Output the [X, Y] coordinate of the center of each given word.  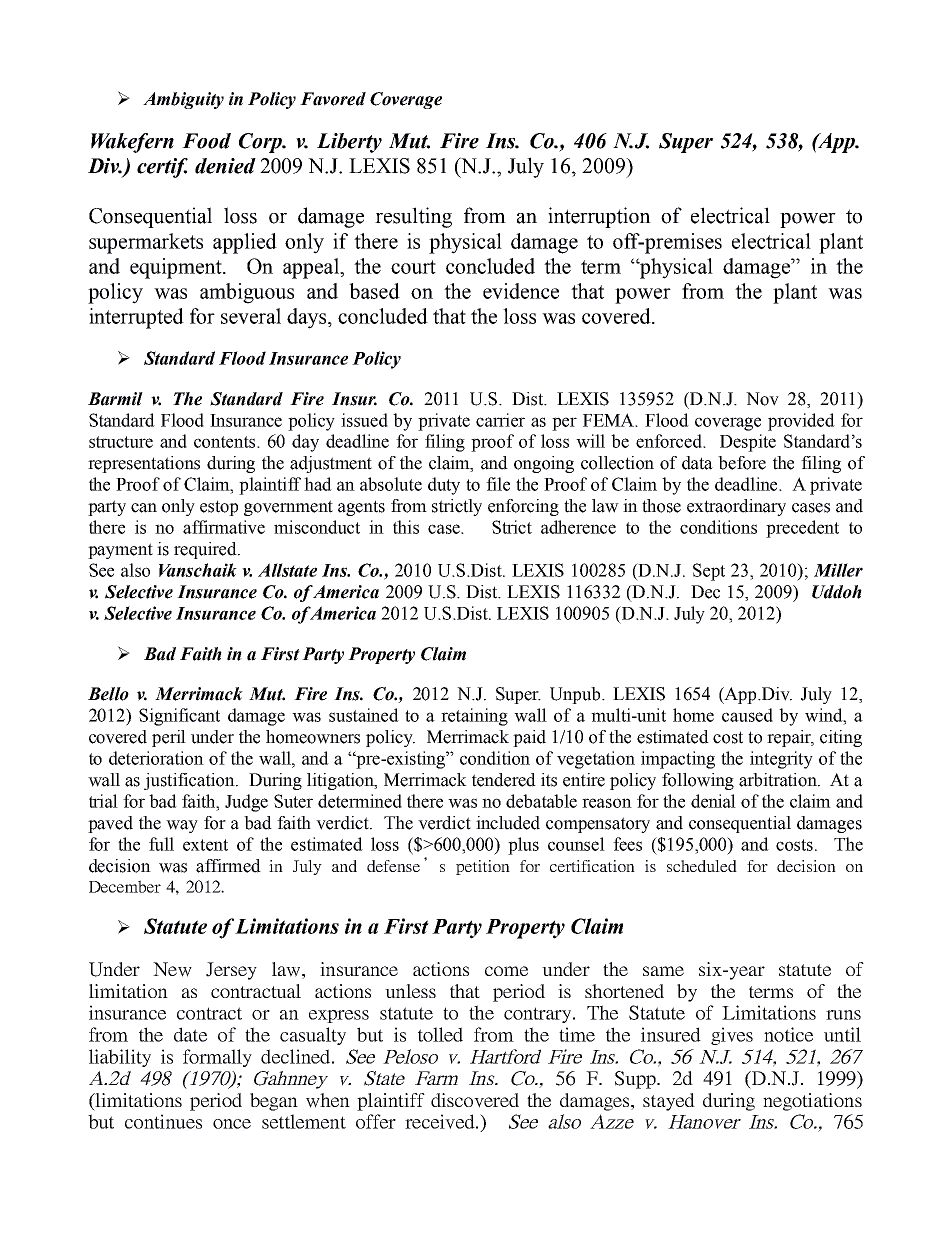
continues [163, 1121]
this [406, 527]
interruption [599, 217]
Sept [709, 572]
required [206, 550]
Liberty [349, 143]
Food [206, 141]
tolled [440, 1034]
